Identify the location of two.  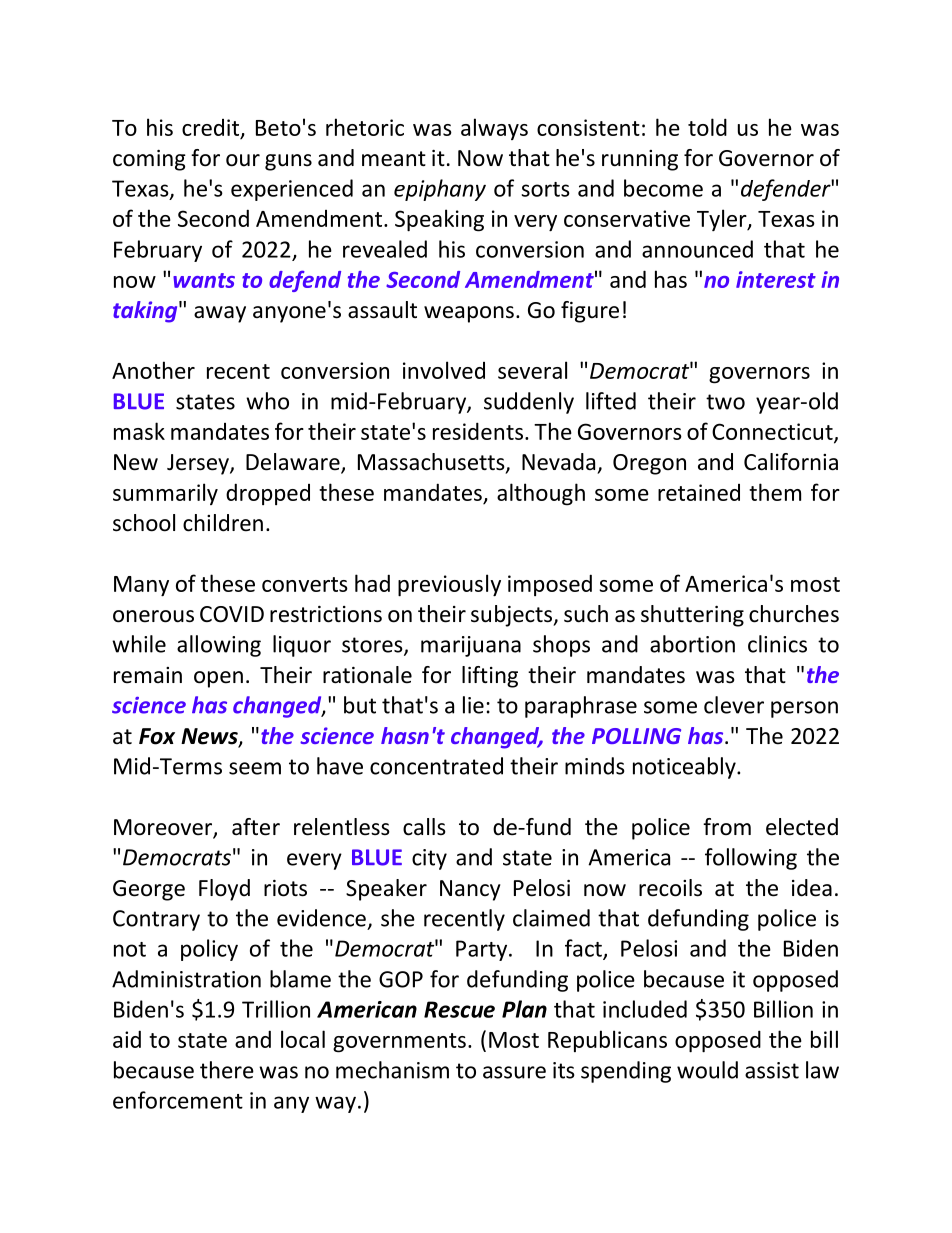
(725, 402).
